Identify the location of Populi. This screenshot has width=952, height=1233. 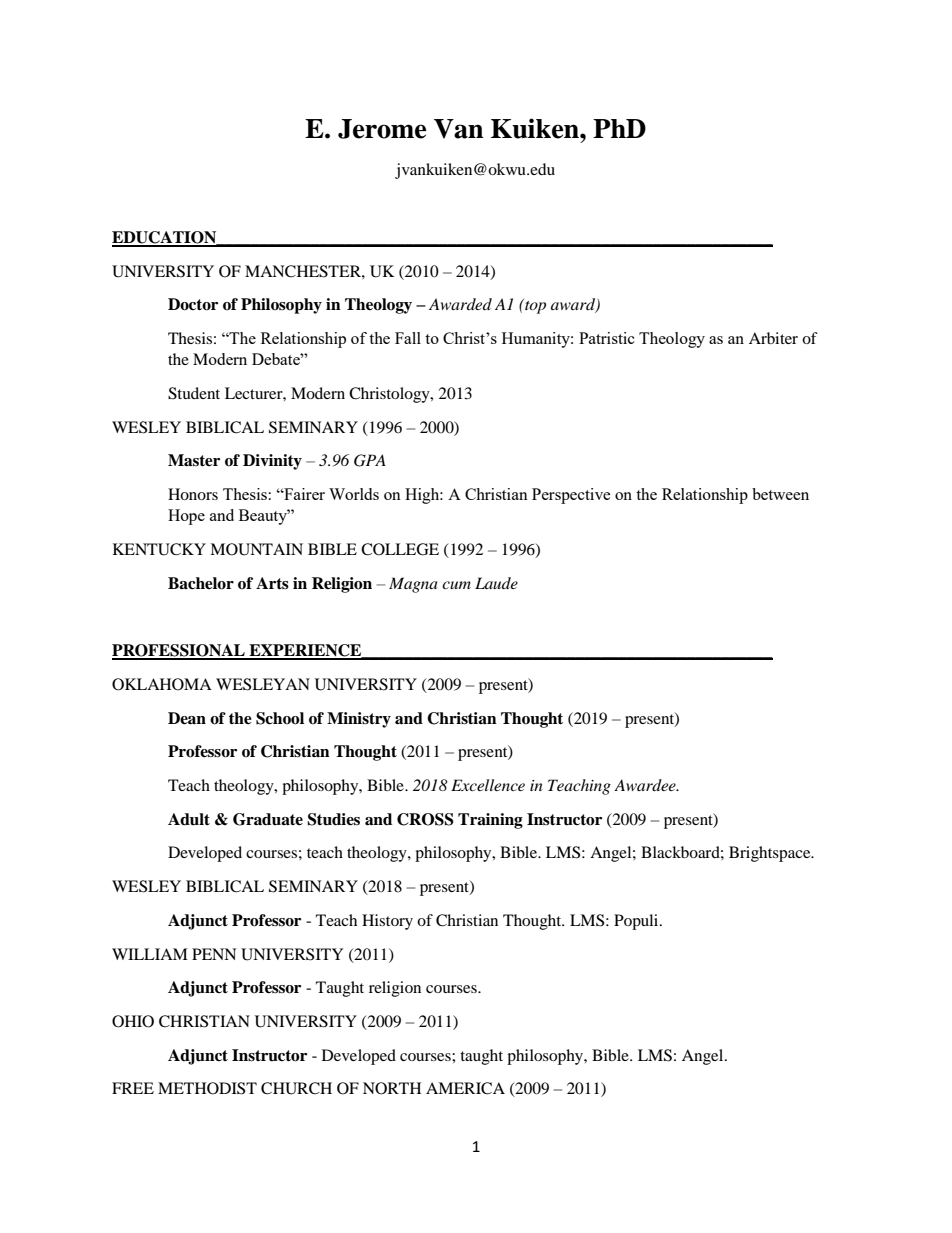
(637, 922).
